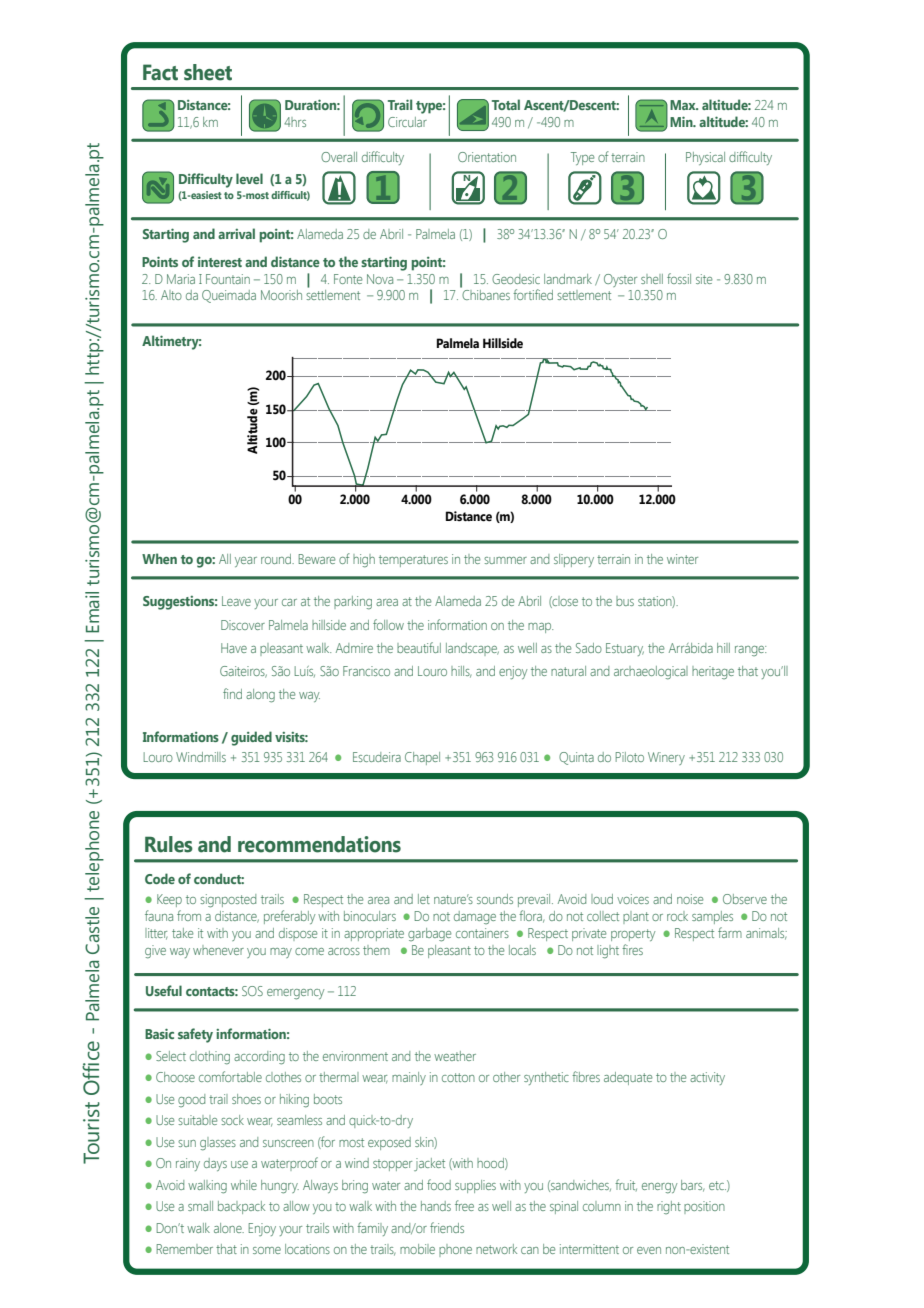 This image has width=924, height=1308. What do you see at coordinates (505, 560) in the image?
I see `summer` at bounding box center [505, 560].
